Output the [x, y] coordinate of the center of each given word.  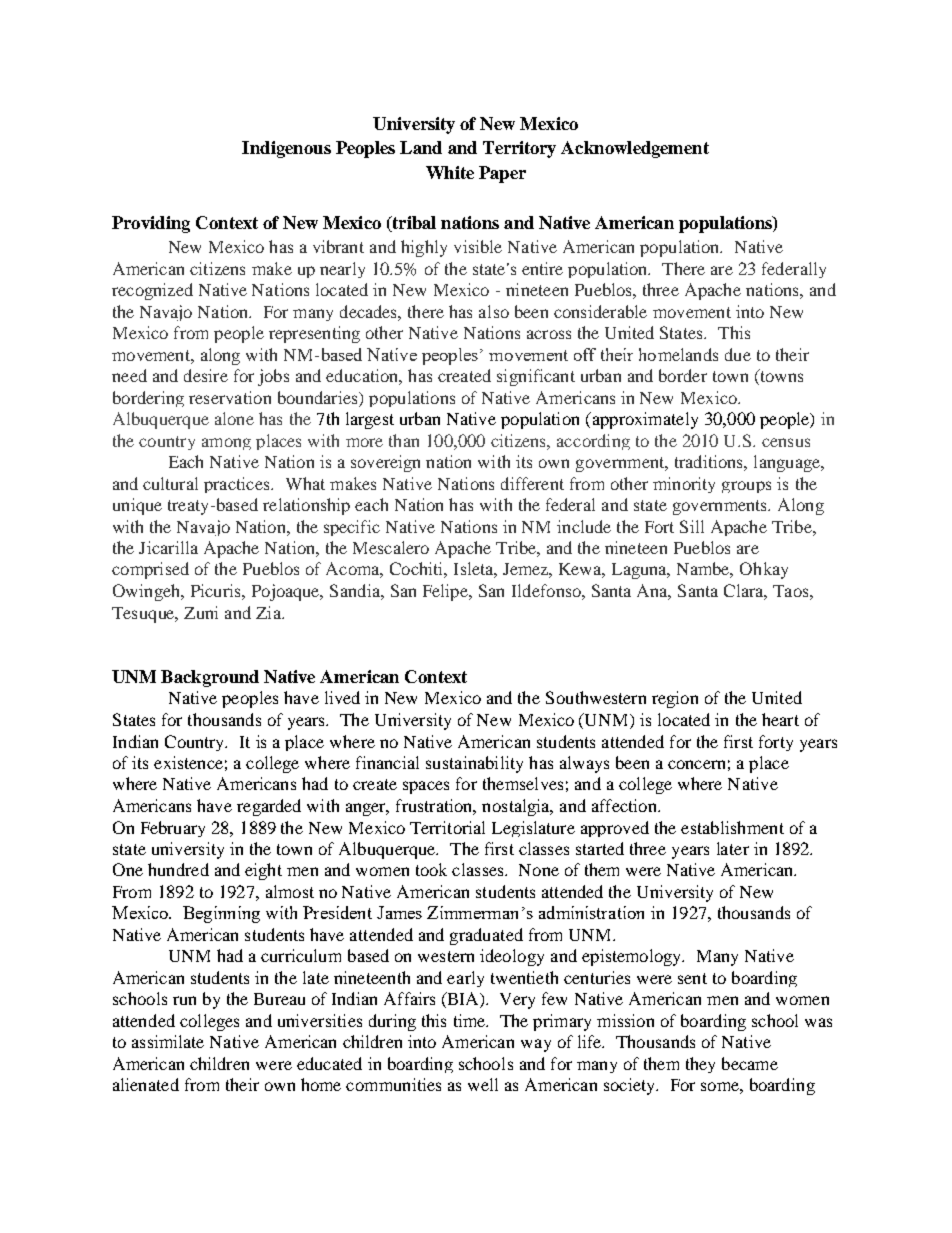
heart [780, 719]
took [431, 869]
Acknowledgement [635, 149]
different [532, 483]
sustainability [474, 764]
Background [210, 678]
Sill [692, 526]
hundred [178, 869]
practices [238, 485]
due [738, 354]
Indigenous [286, 149]
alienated [146, 1084]
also [494, 311]
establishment [732, 827]
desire [206, 375]
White [450, 172]
